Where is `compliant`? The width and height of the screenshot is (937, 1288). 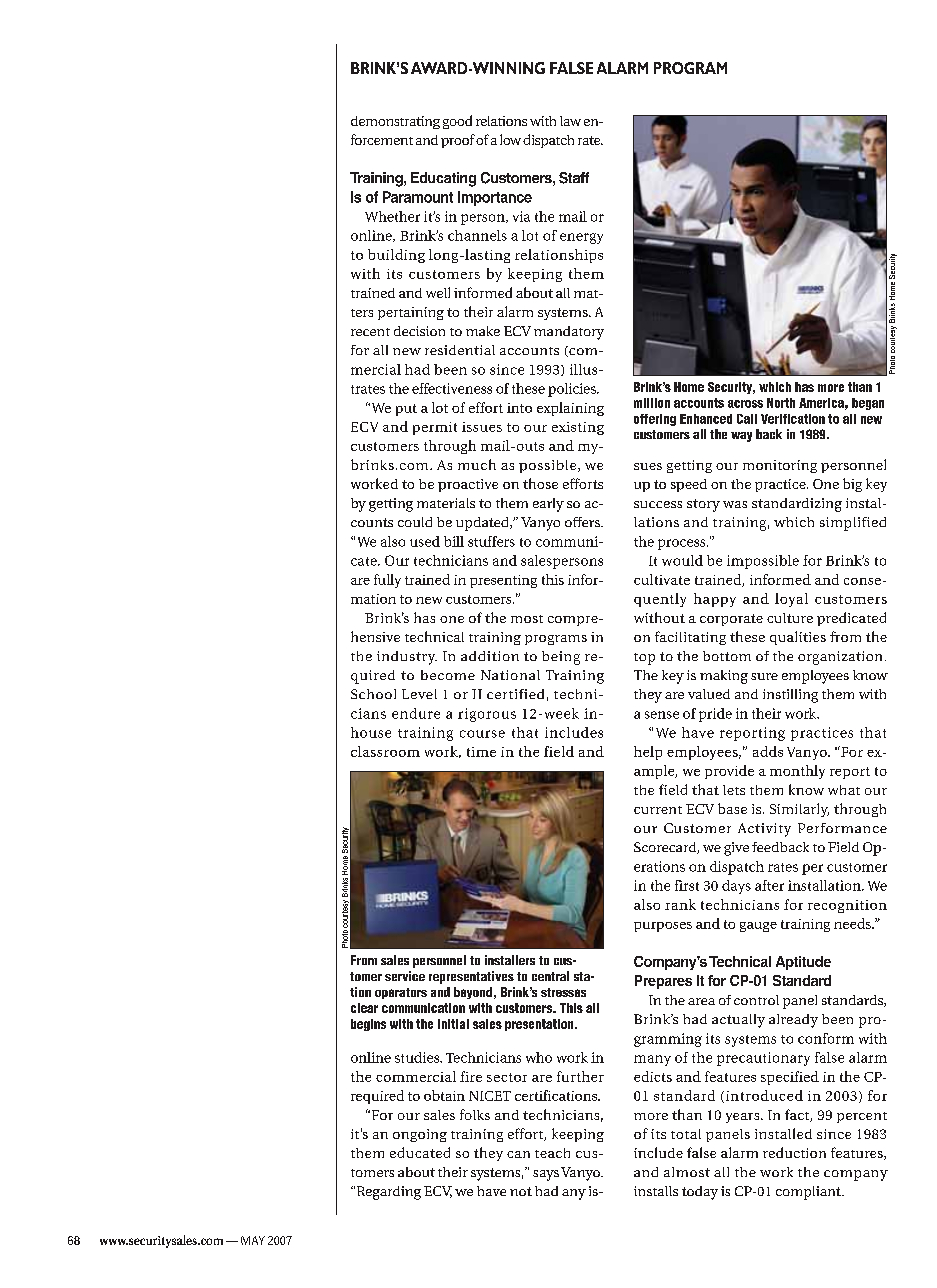 compliant is located at coordinates (809, 1193).
